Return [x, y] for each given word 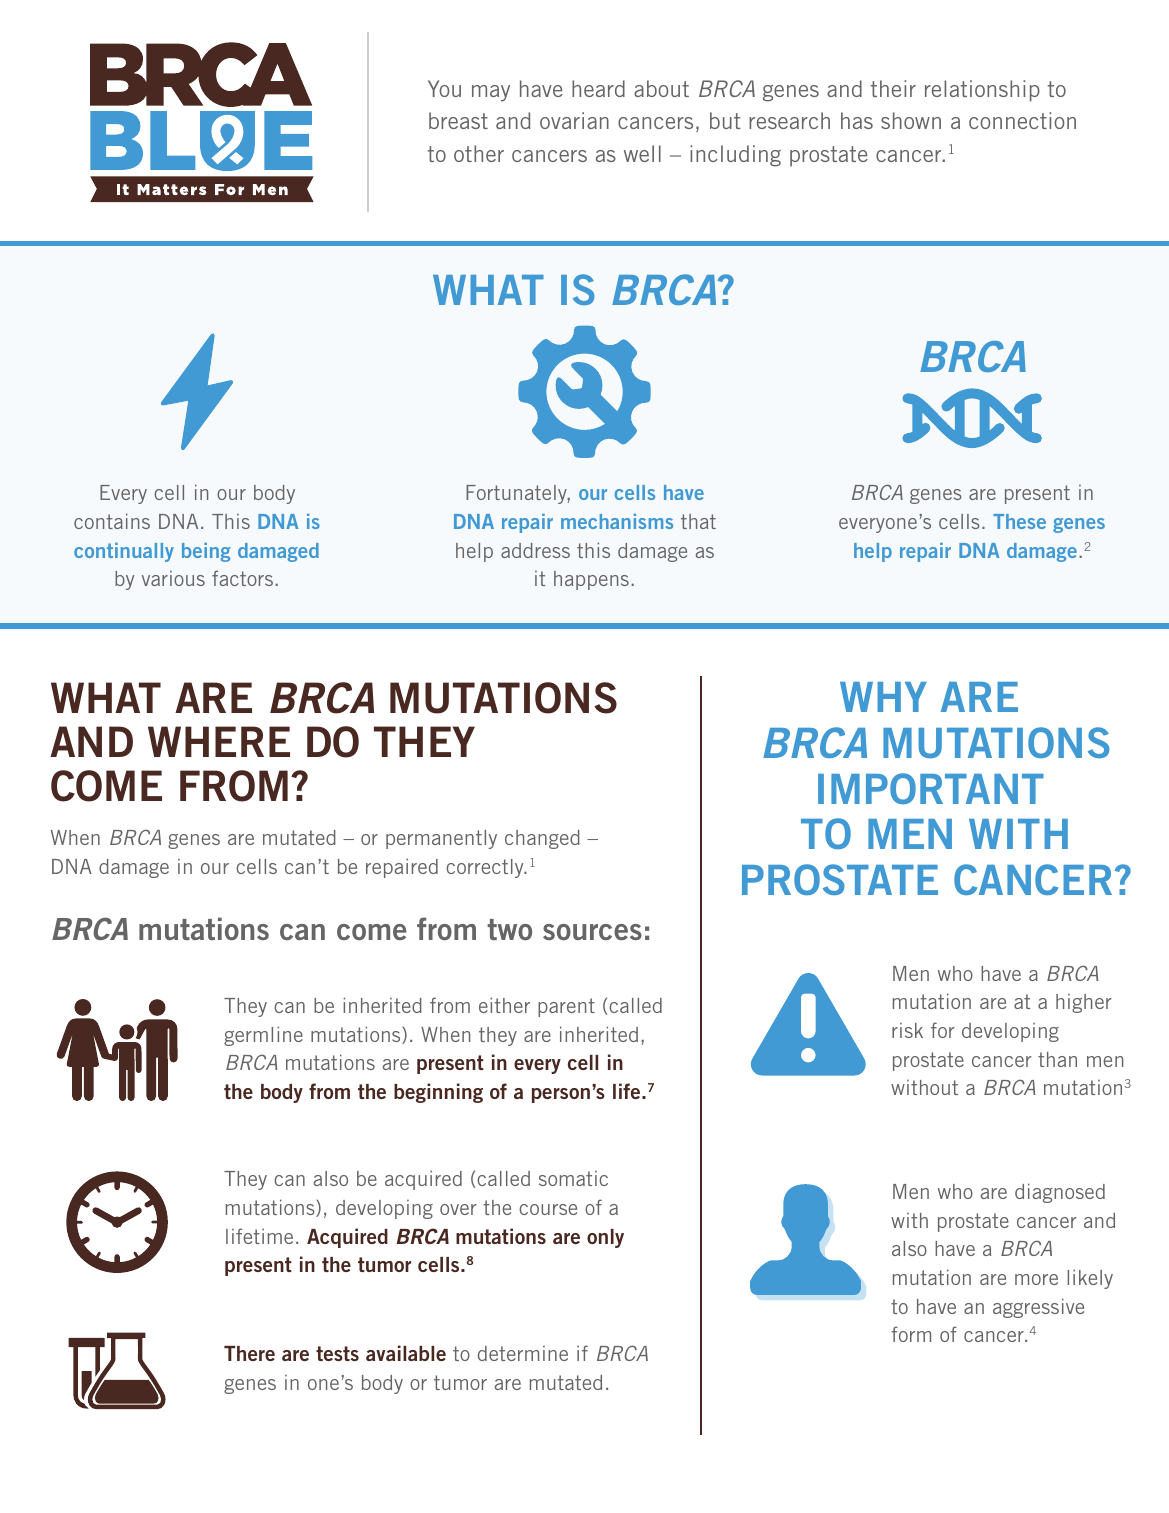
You [444, 88]
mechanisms [617, 521]
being [206, 552]
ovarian [574, 120]
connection [1022, 120]
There [249, 1353]
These [1019, 521]
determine [523, 1353]
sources [592, 932]
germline [263, 1036]
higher [1084, 1003]
